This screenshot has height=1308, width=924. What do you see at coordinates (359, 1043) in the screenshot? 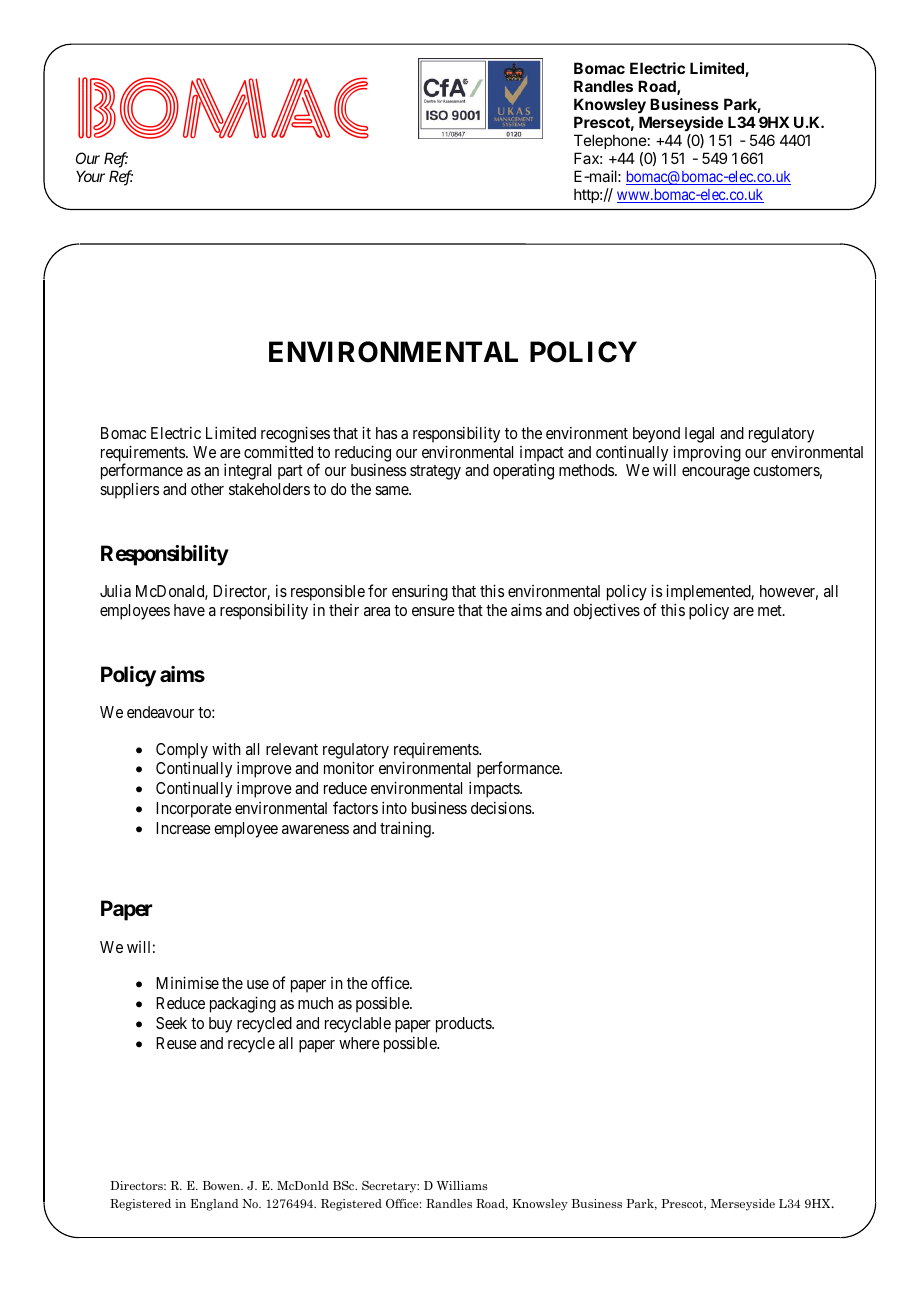
I see `where` at bounding box center [359, 1043].
